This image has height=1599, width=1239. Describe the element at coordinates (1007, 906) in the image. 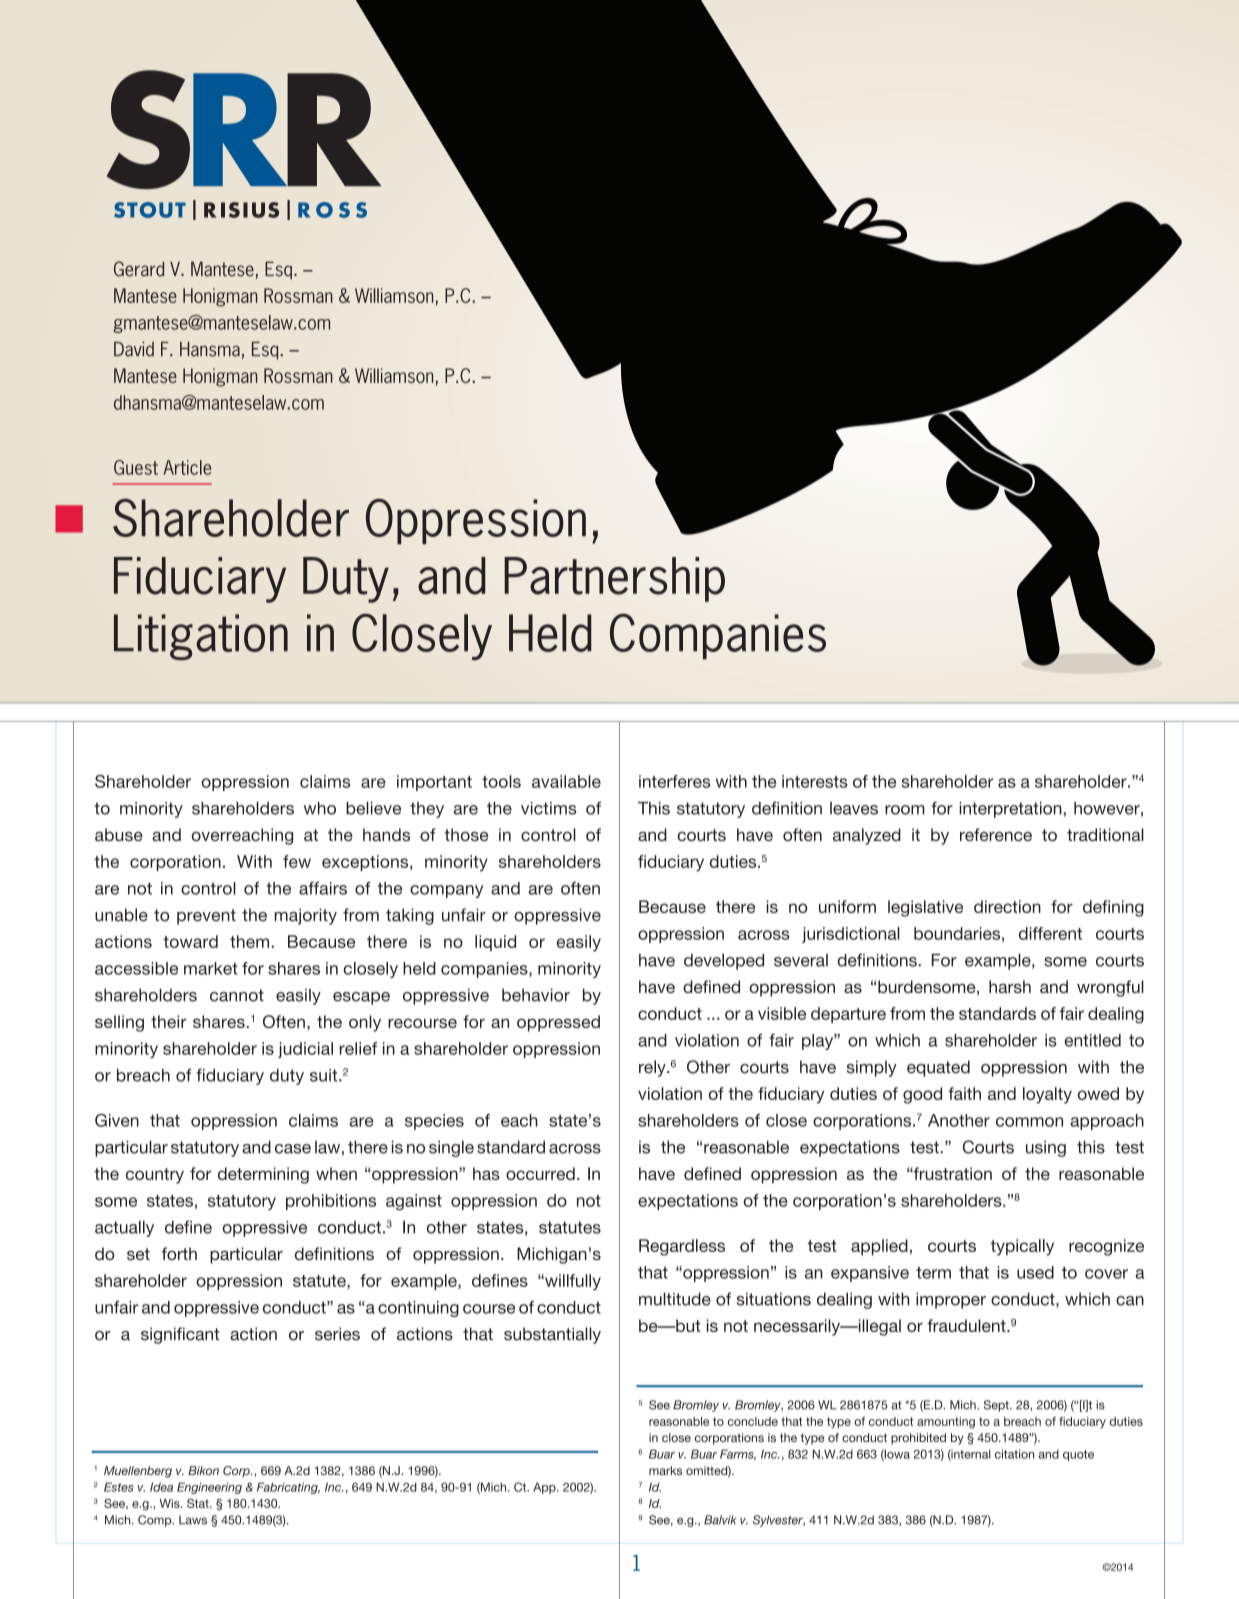

I see `direction` at that location.
